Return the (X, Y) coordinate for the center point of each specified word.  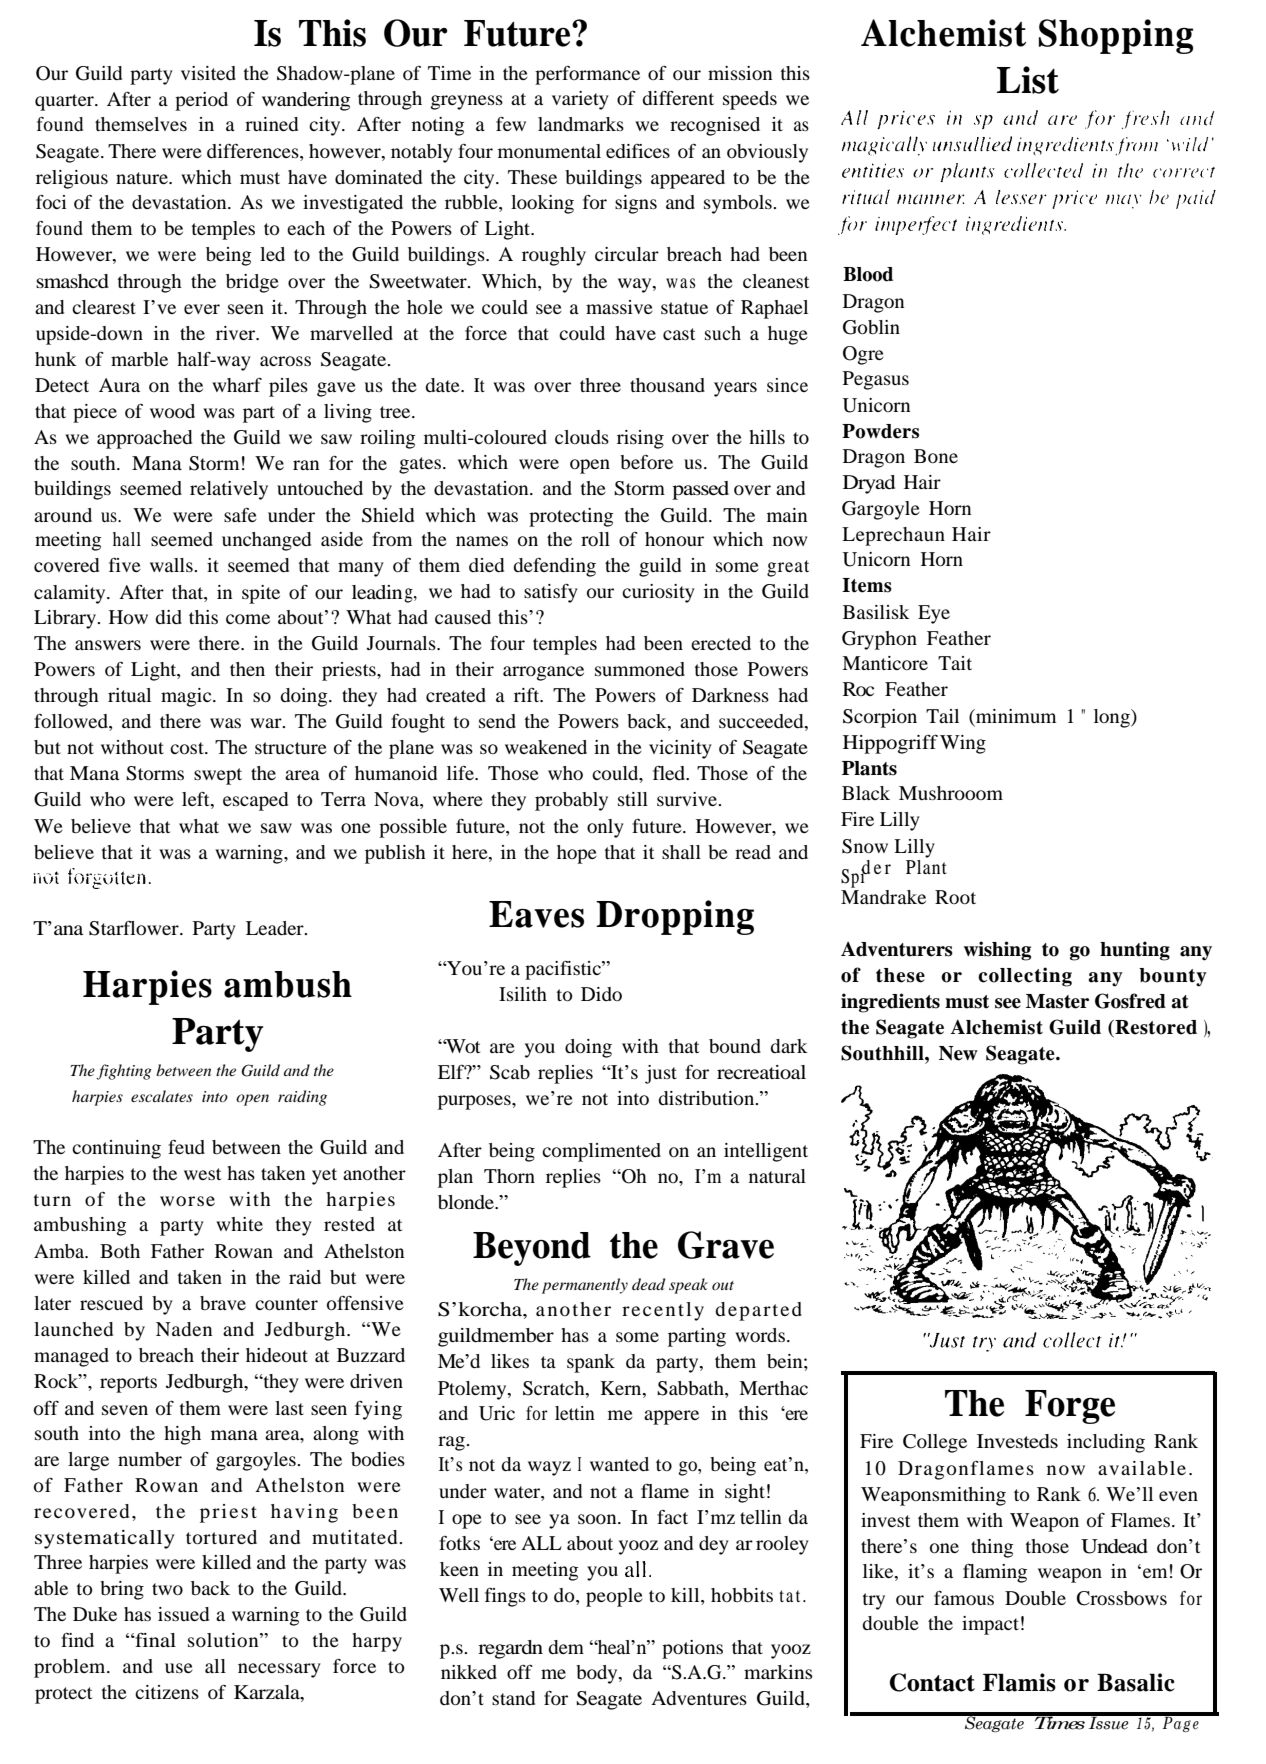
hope (577, 854)
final (154, 1640)
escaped (255, 801)
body (598, 1674)
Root (955, 897)
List (1028, 80)
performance (587, 75)
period (201, 101)
